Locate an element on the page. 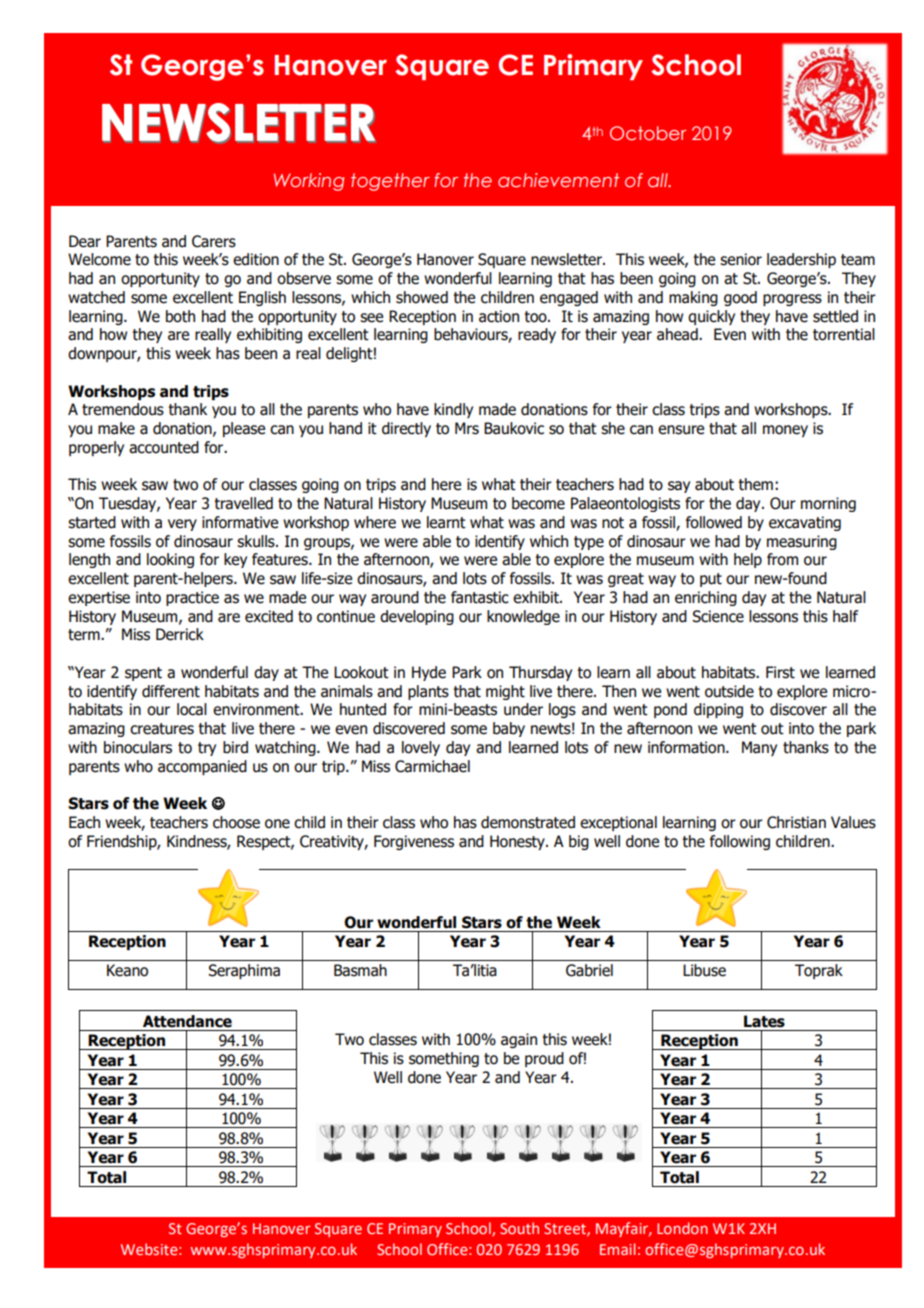 The width and height of the page is (924, 1308). Email is located at coordinates (617, 1249).
